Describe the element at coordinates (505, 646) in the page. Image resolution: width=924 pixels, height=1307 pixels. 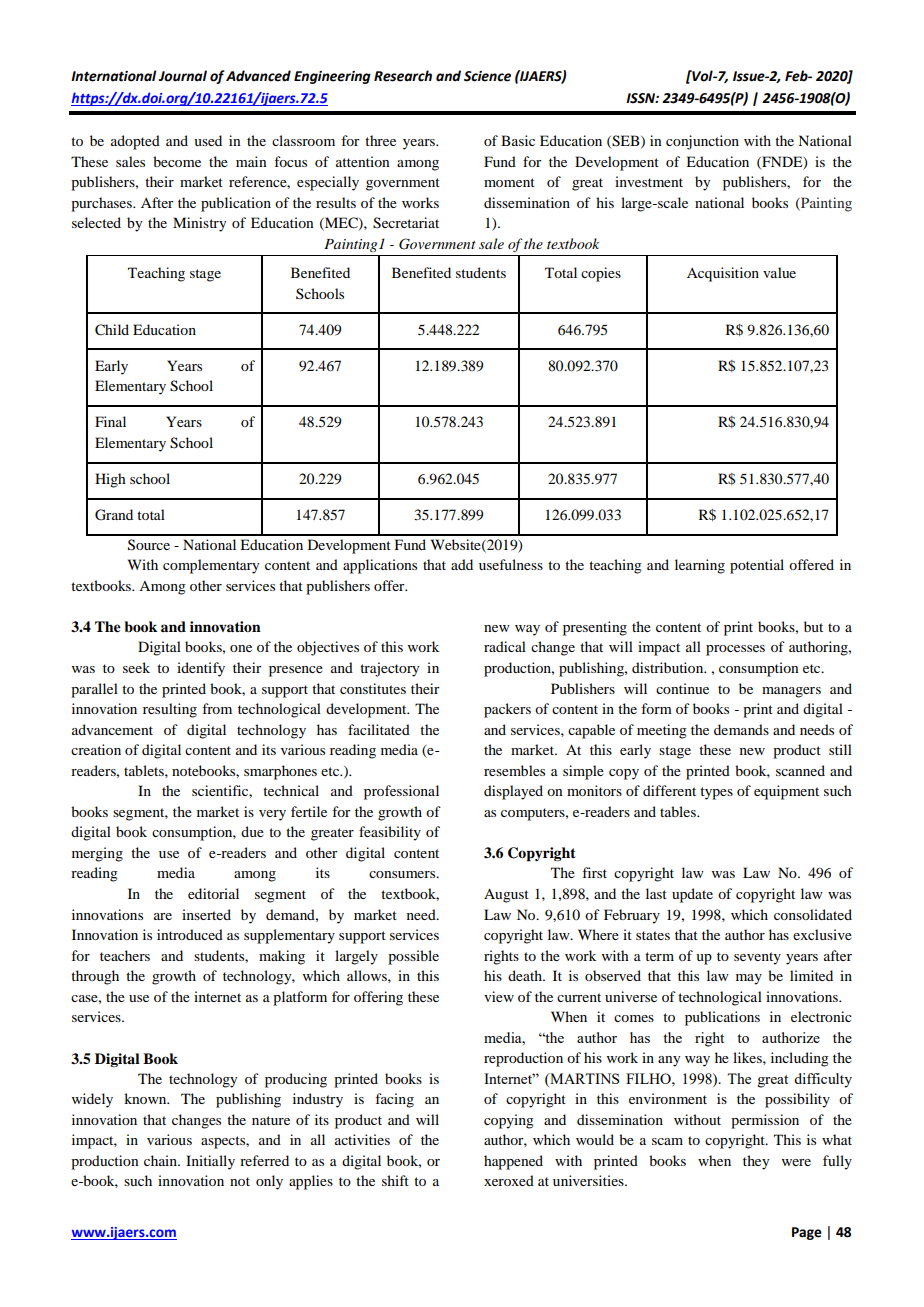
I see `radical` at that location.
